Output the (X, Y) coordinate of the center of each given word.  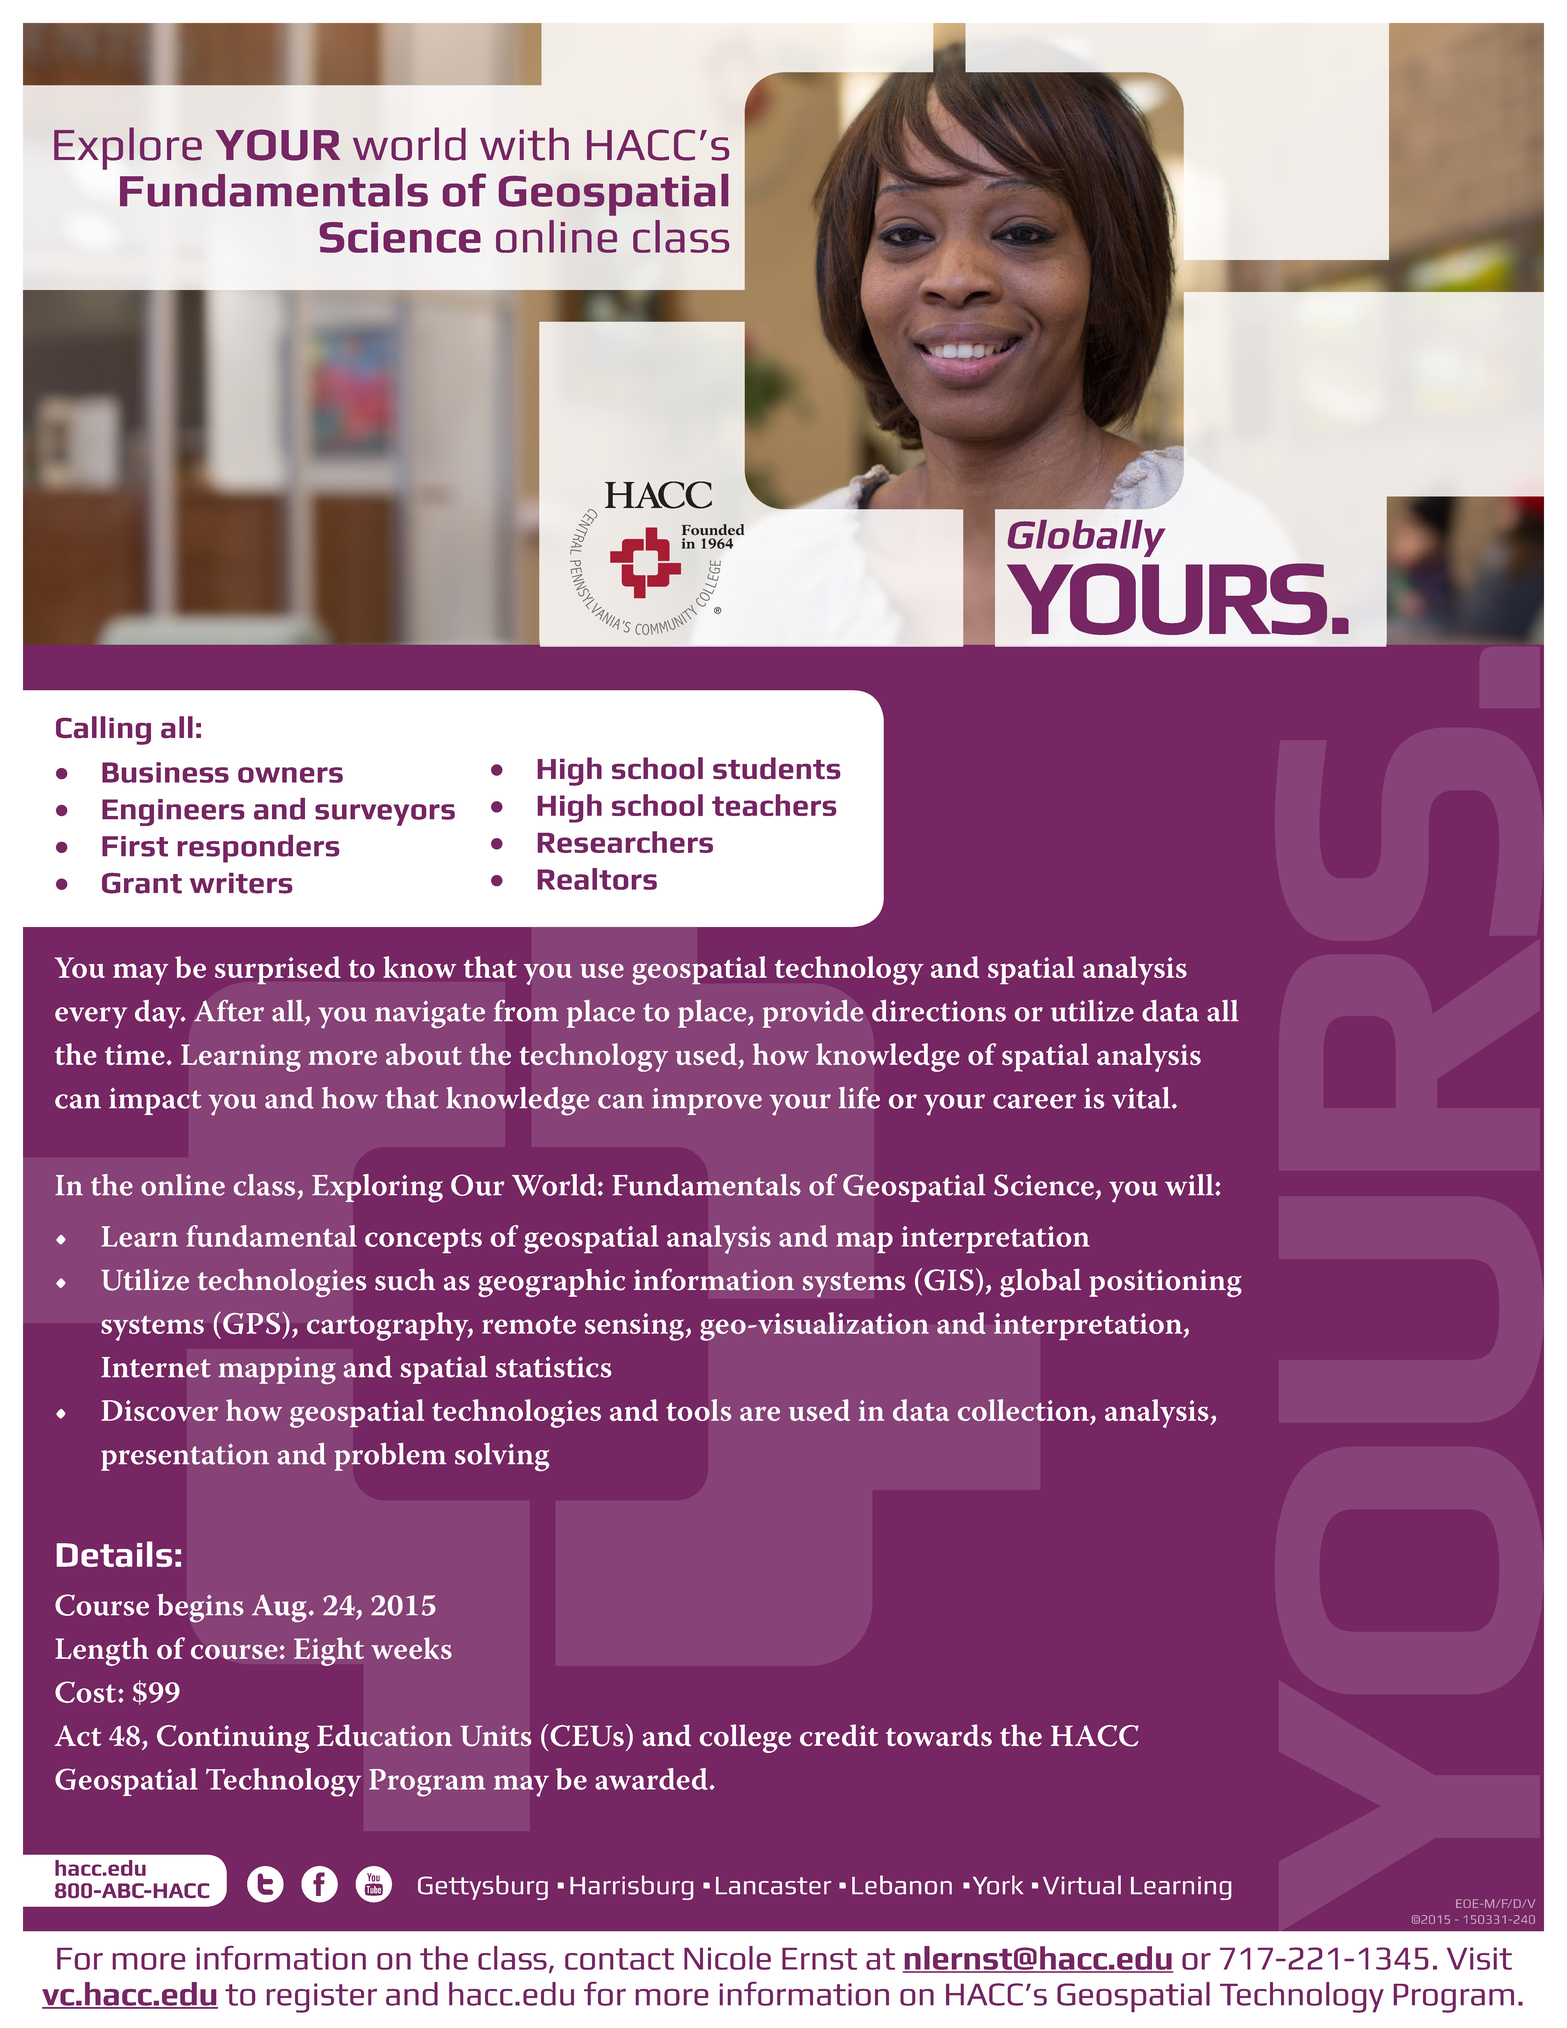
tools (699, 1410)
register (322, 1998)
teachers (774, 805)
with (524, 144)
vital (1142, 1098)
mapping (277, 1370)
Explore (128, 148)
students (776, 768)
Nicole (727, 1958)
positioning (1165, 1283)
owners (290, 775)
